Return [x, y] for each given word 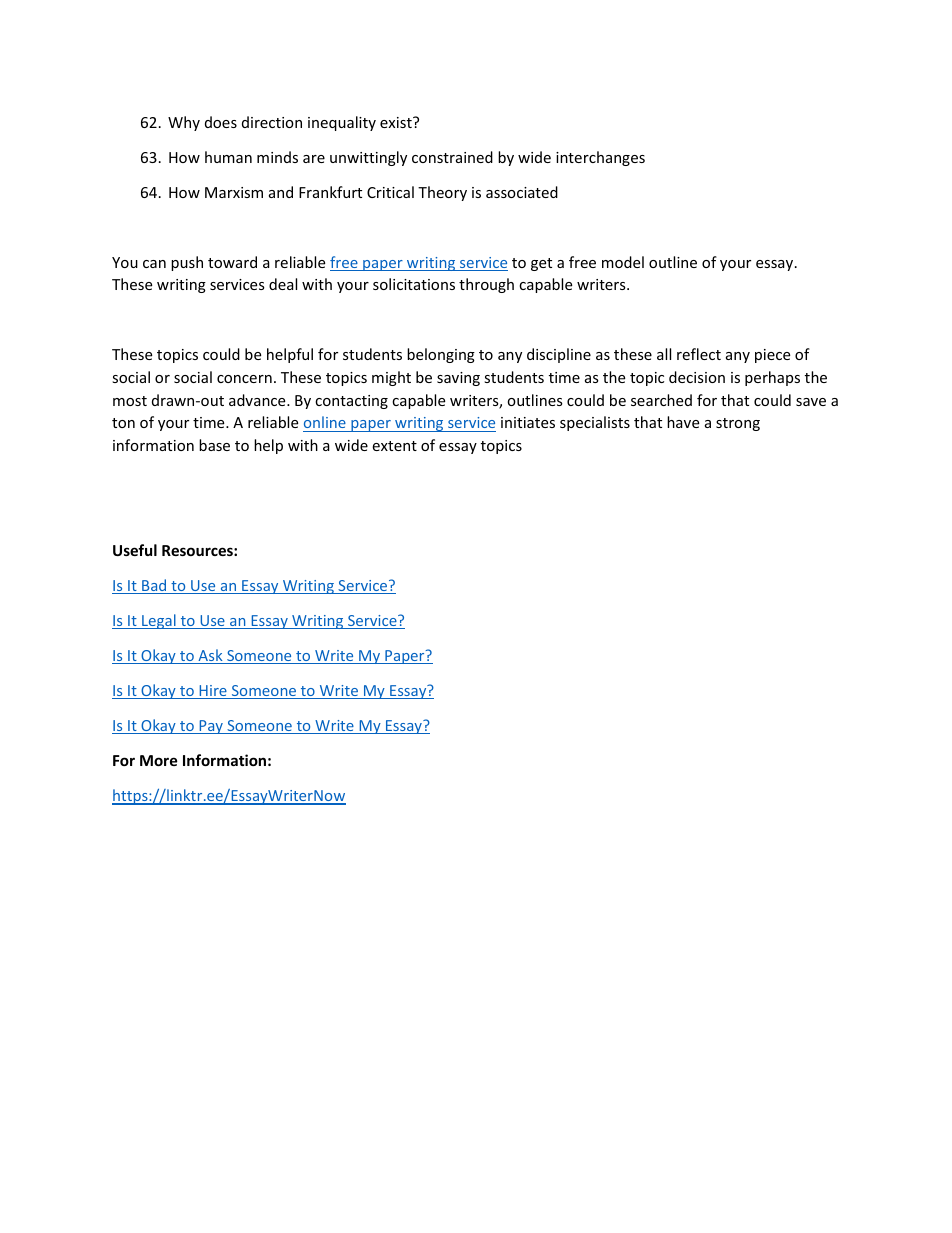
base [214, 445]
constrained [452, 157]
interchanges [600, 158]
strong [738, 424]
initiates [528, 422]
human [228, 157]
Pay [211, 727]
